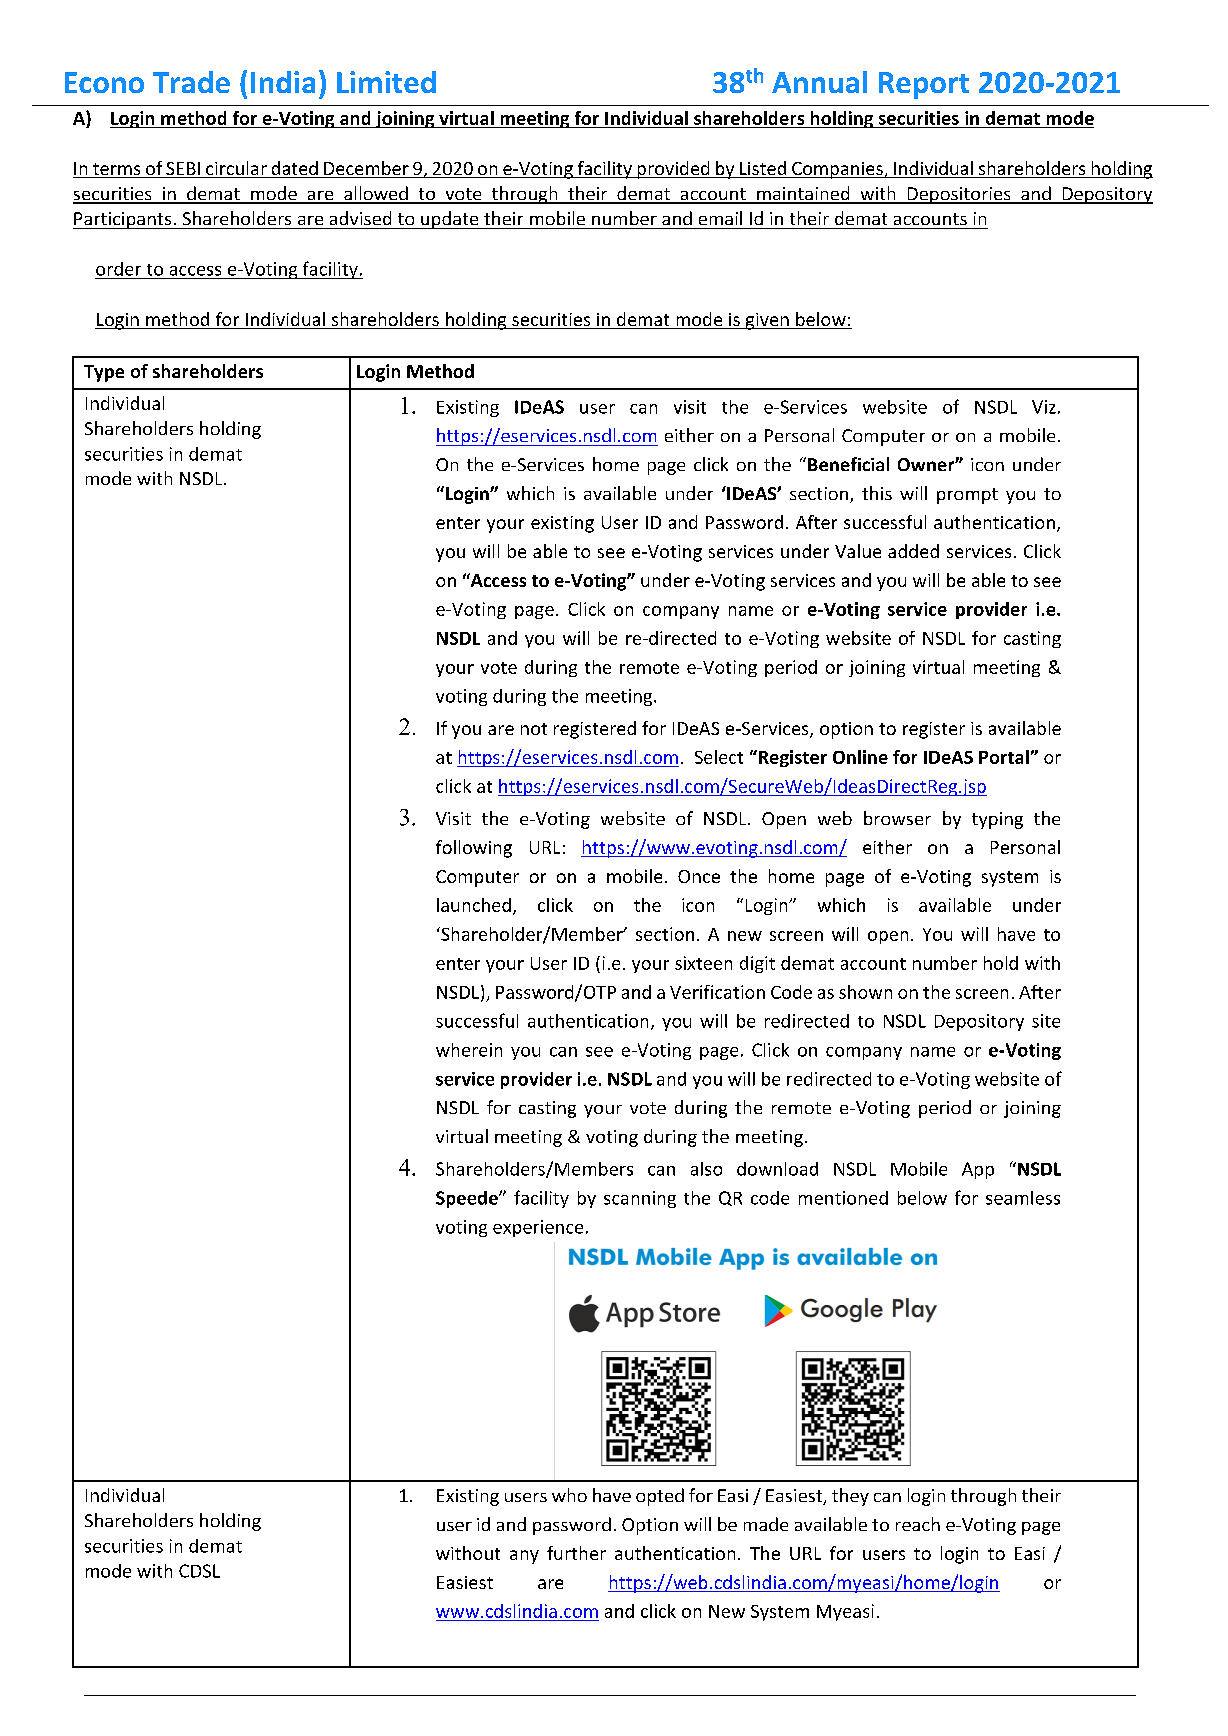 The height and width of the document is (1736, 1228). What do you see at coordinates (673, 170) in the document?
I see `provided` at bounding box center [673, 170].
